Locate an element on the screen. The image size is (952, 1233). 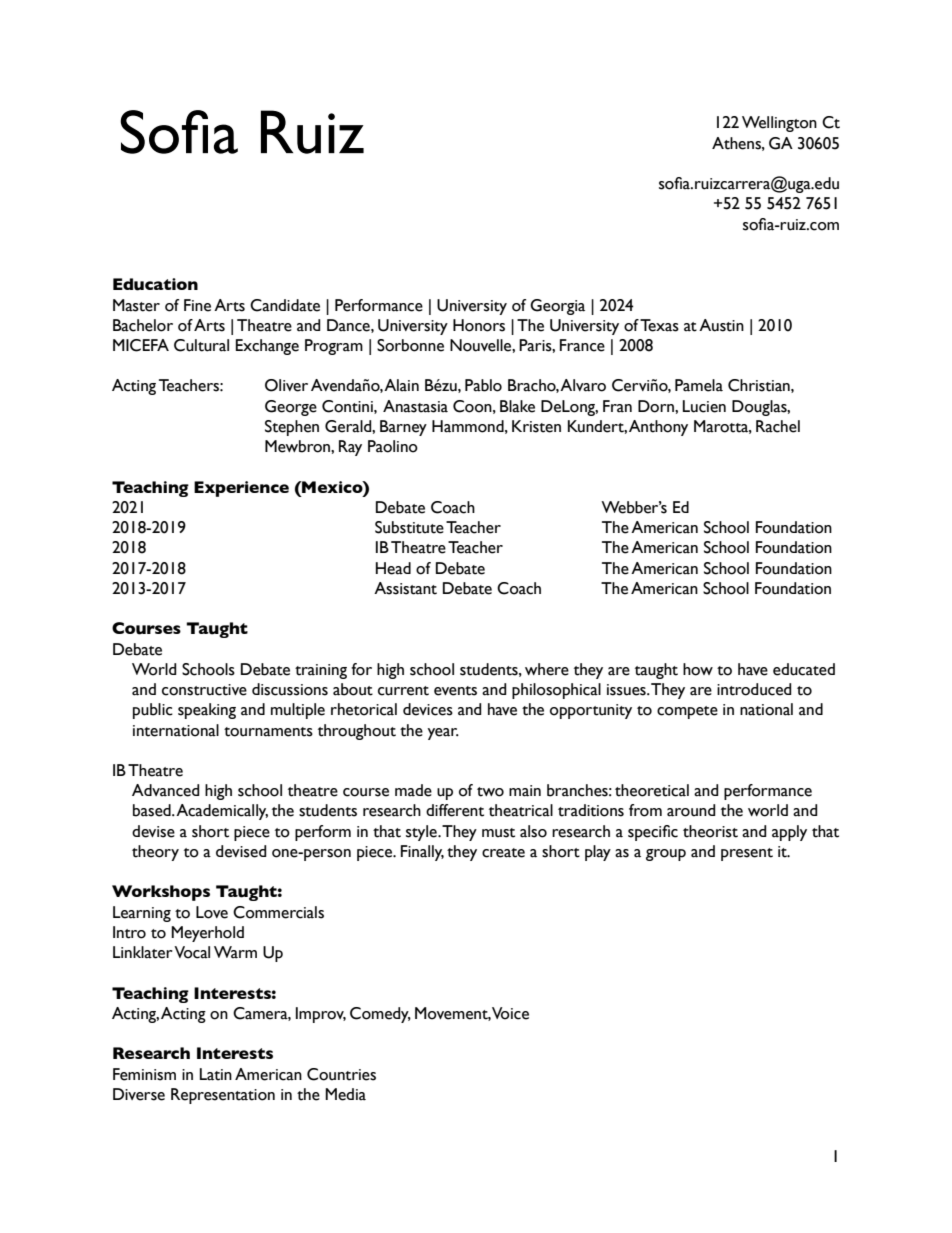
create is located at coordinates (503, 853).
